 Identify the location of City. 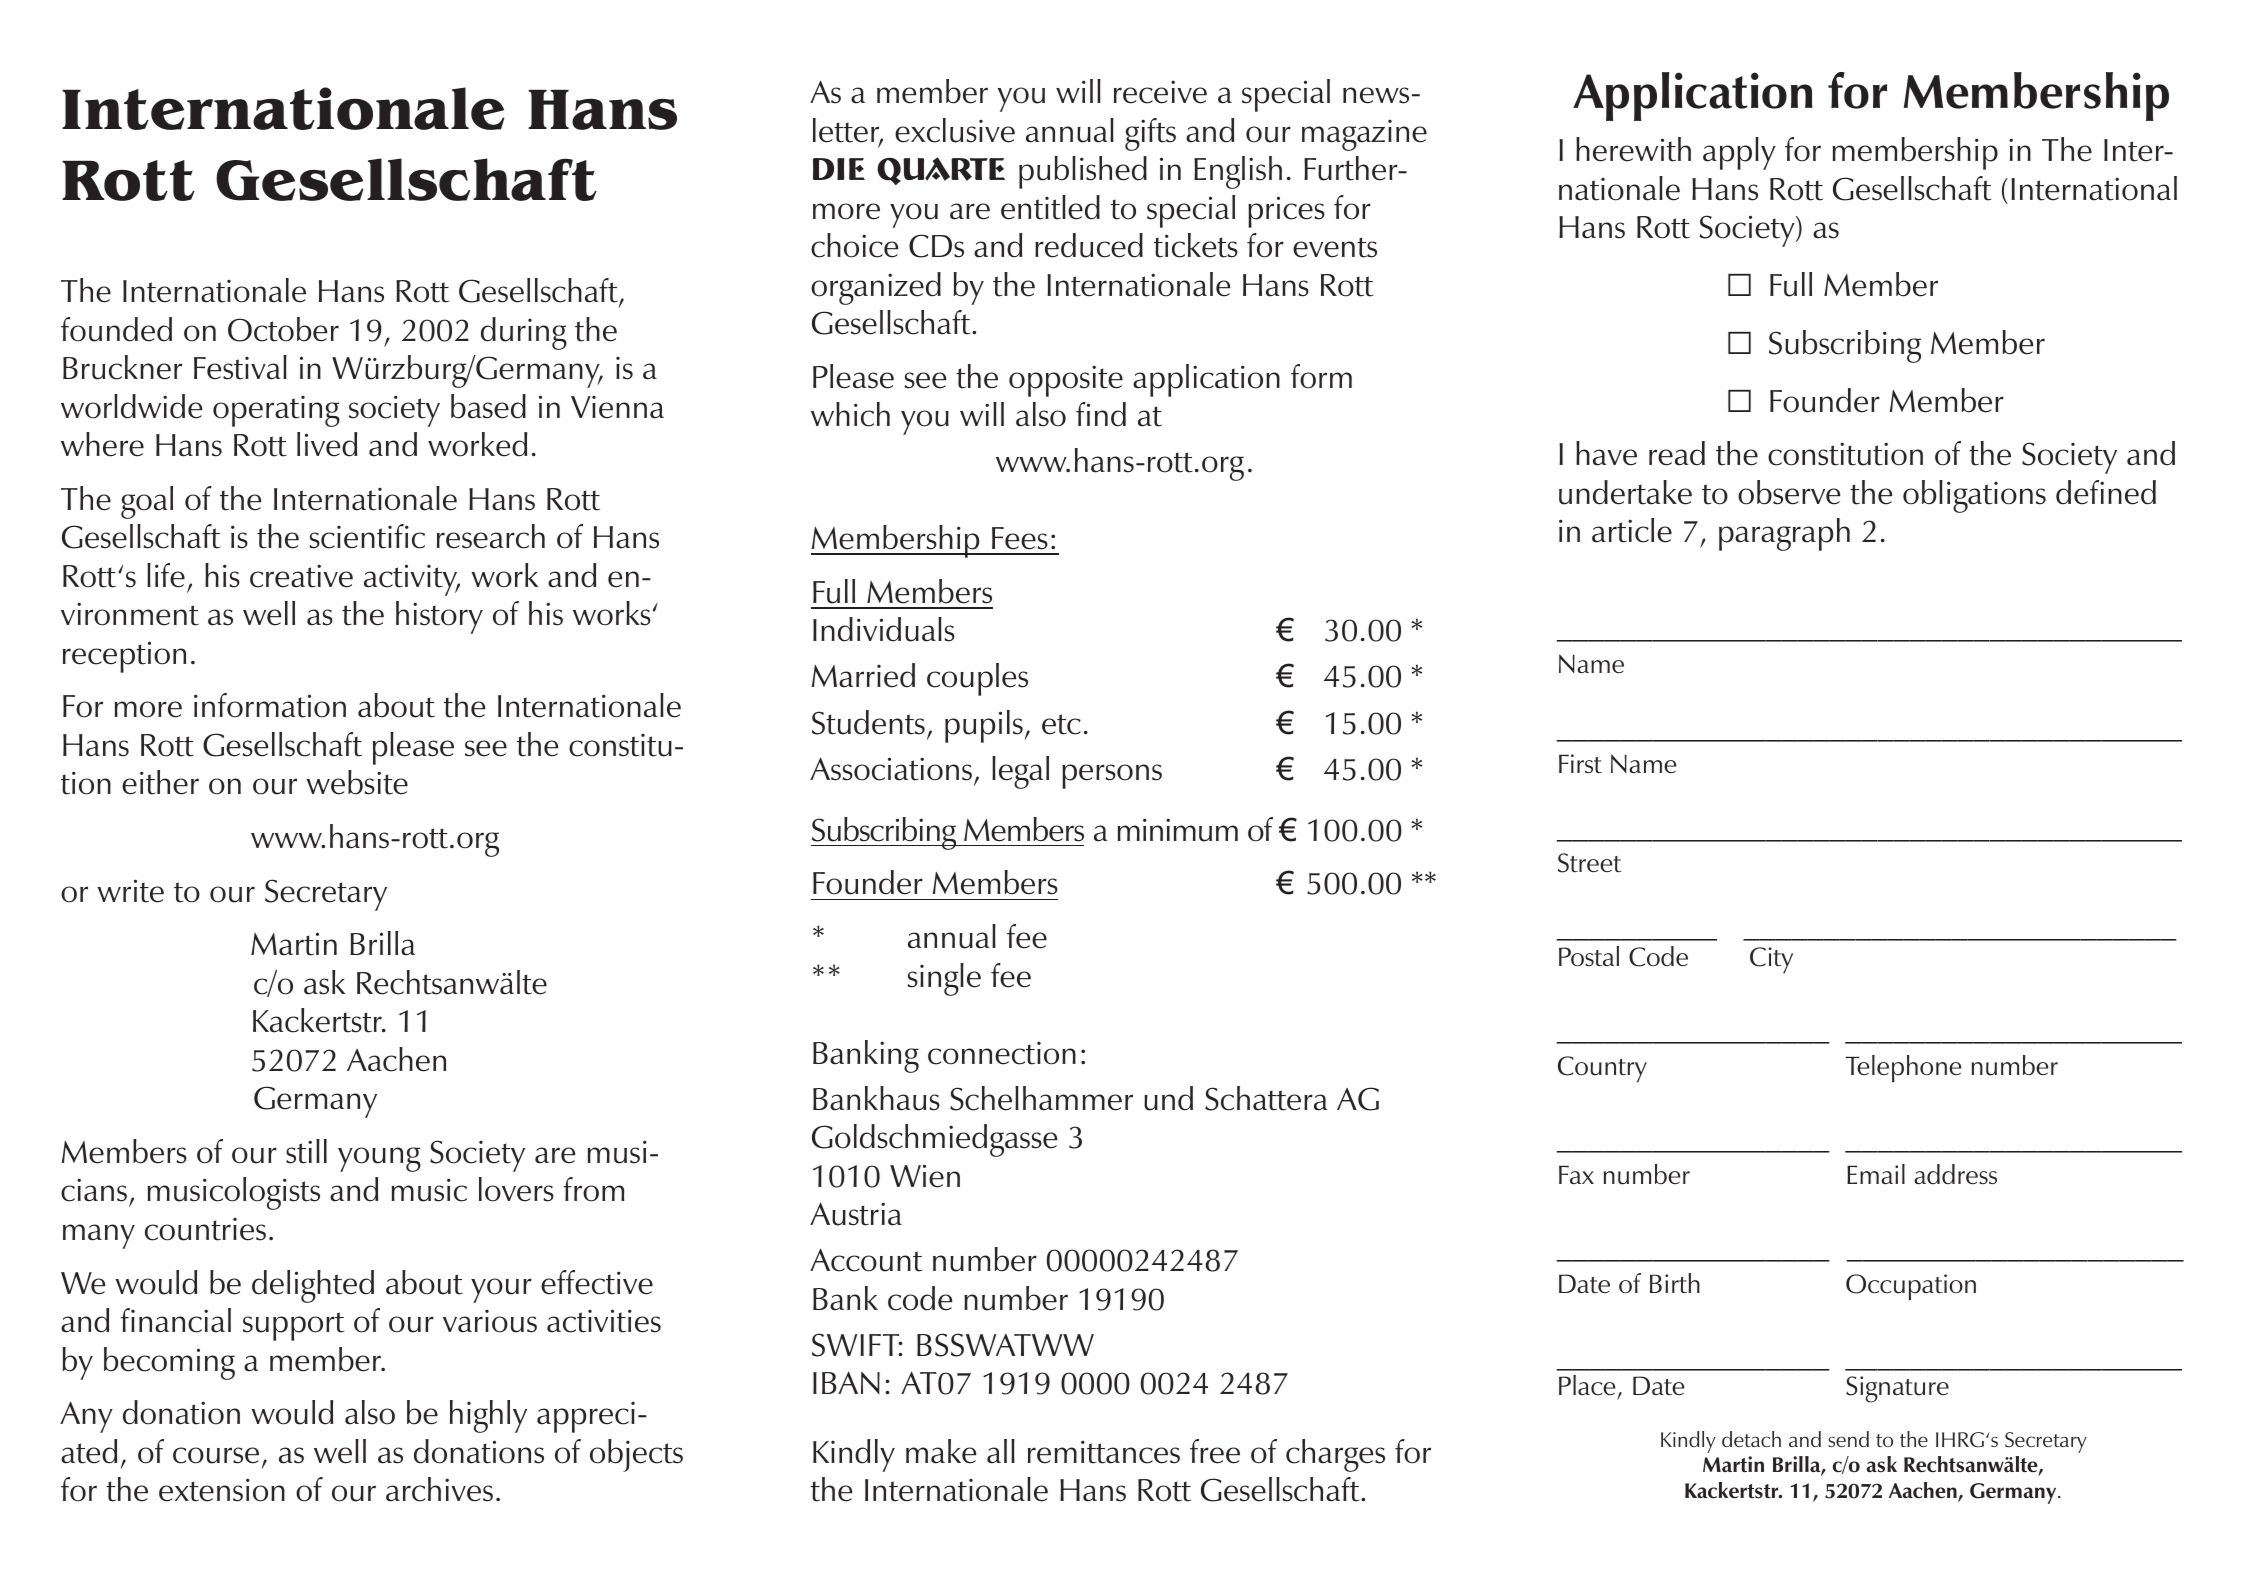
(1771, 960).
